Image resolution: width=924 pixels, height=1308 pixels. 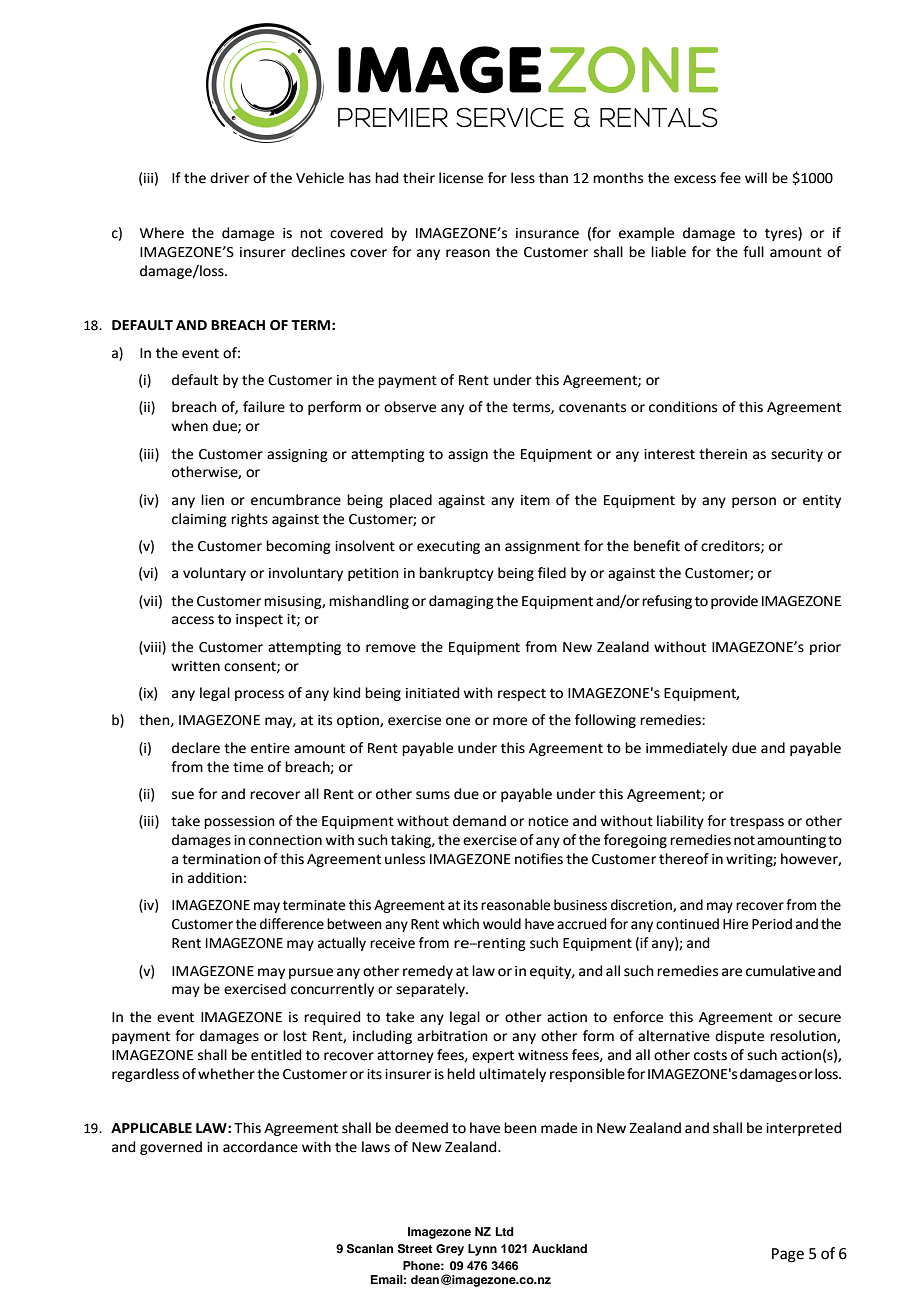 What do you see at coordinates (756, 177) in the image?
I see `will` at bounding box center [756, 177].
